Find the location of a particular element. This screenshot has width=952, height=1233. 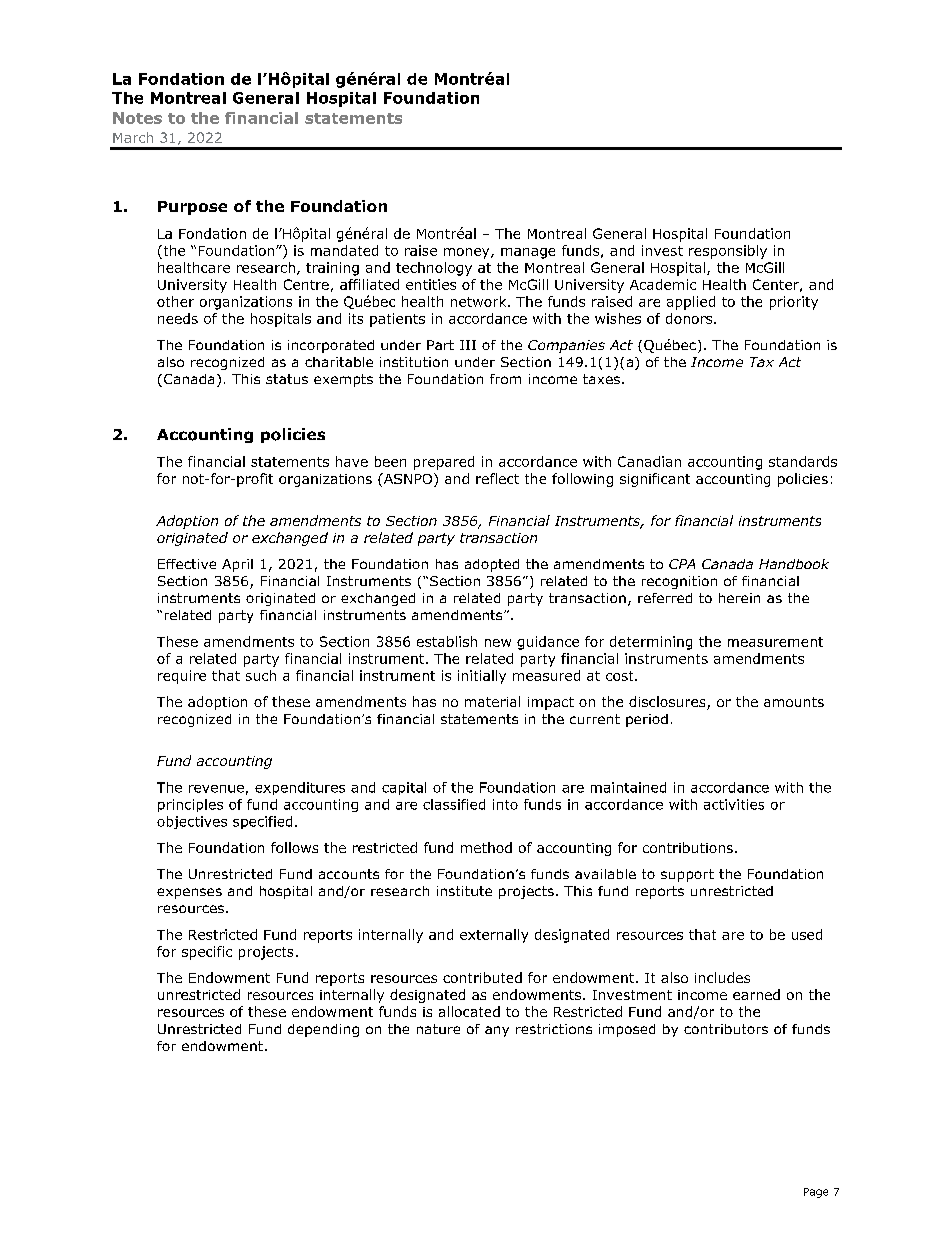

Page is located at coordinates (816, 1193).
